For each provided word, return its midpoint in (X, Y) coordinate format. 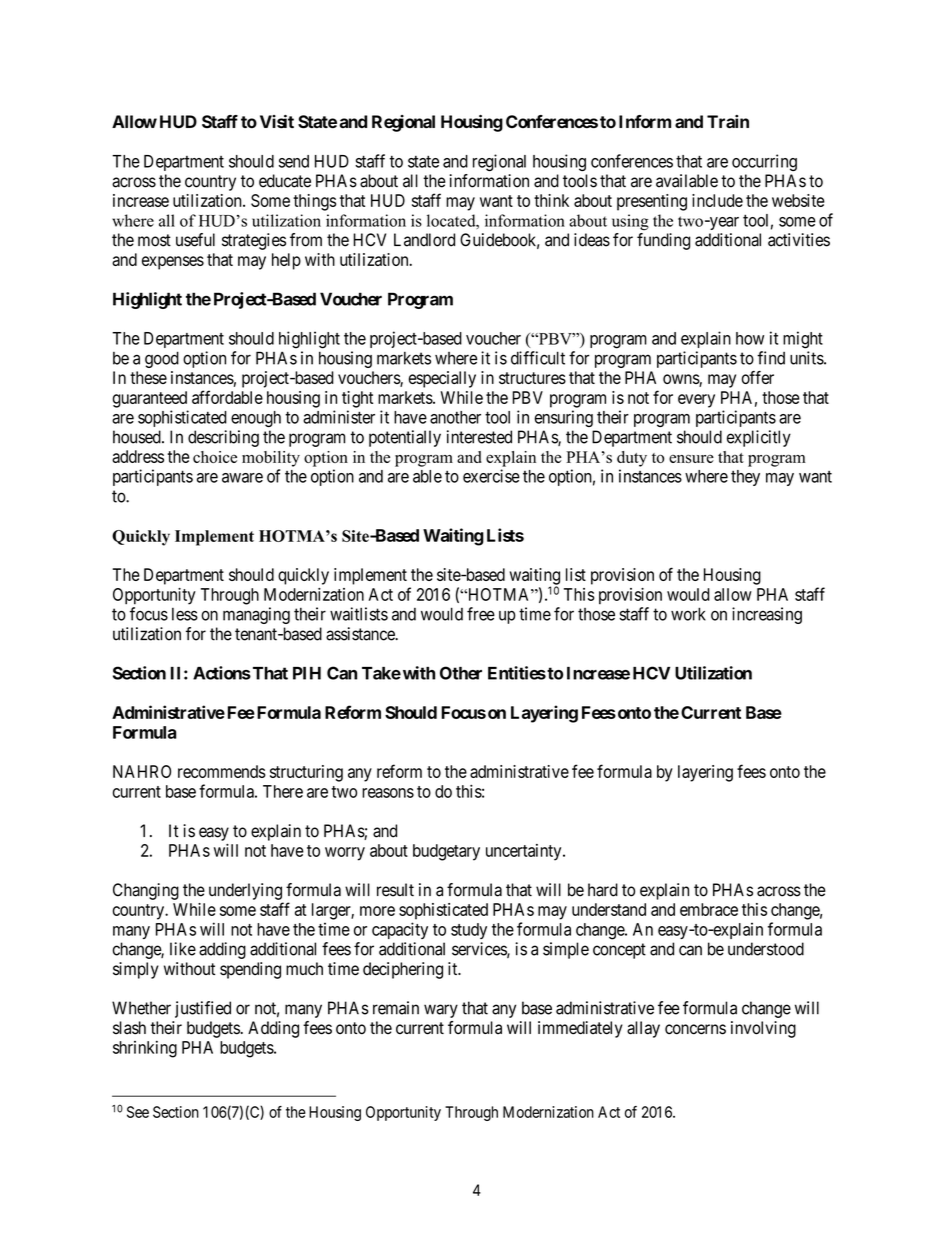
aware (242, 478)
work (688, 614)
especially (442, 379)
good (162, 359)
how (750, 338)
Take (381, 673)
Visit (277, 121)
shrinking (145, 1049)
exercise (491, 476)
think (551, 200)
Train (728, 121)
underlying (245, 891)
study (469, 931)
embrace (709, 909)
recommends (222, 771)
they (745, 478)
